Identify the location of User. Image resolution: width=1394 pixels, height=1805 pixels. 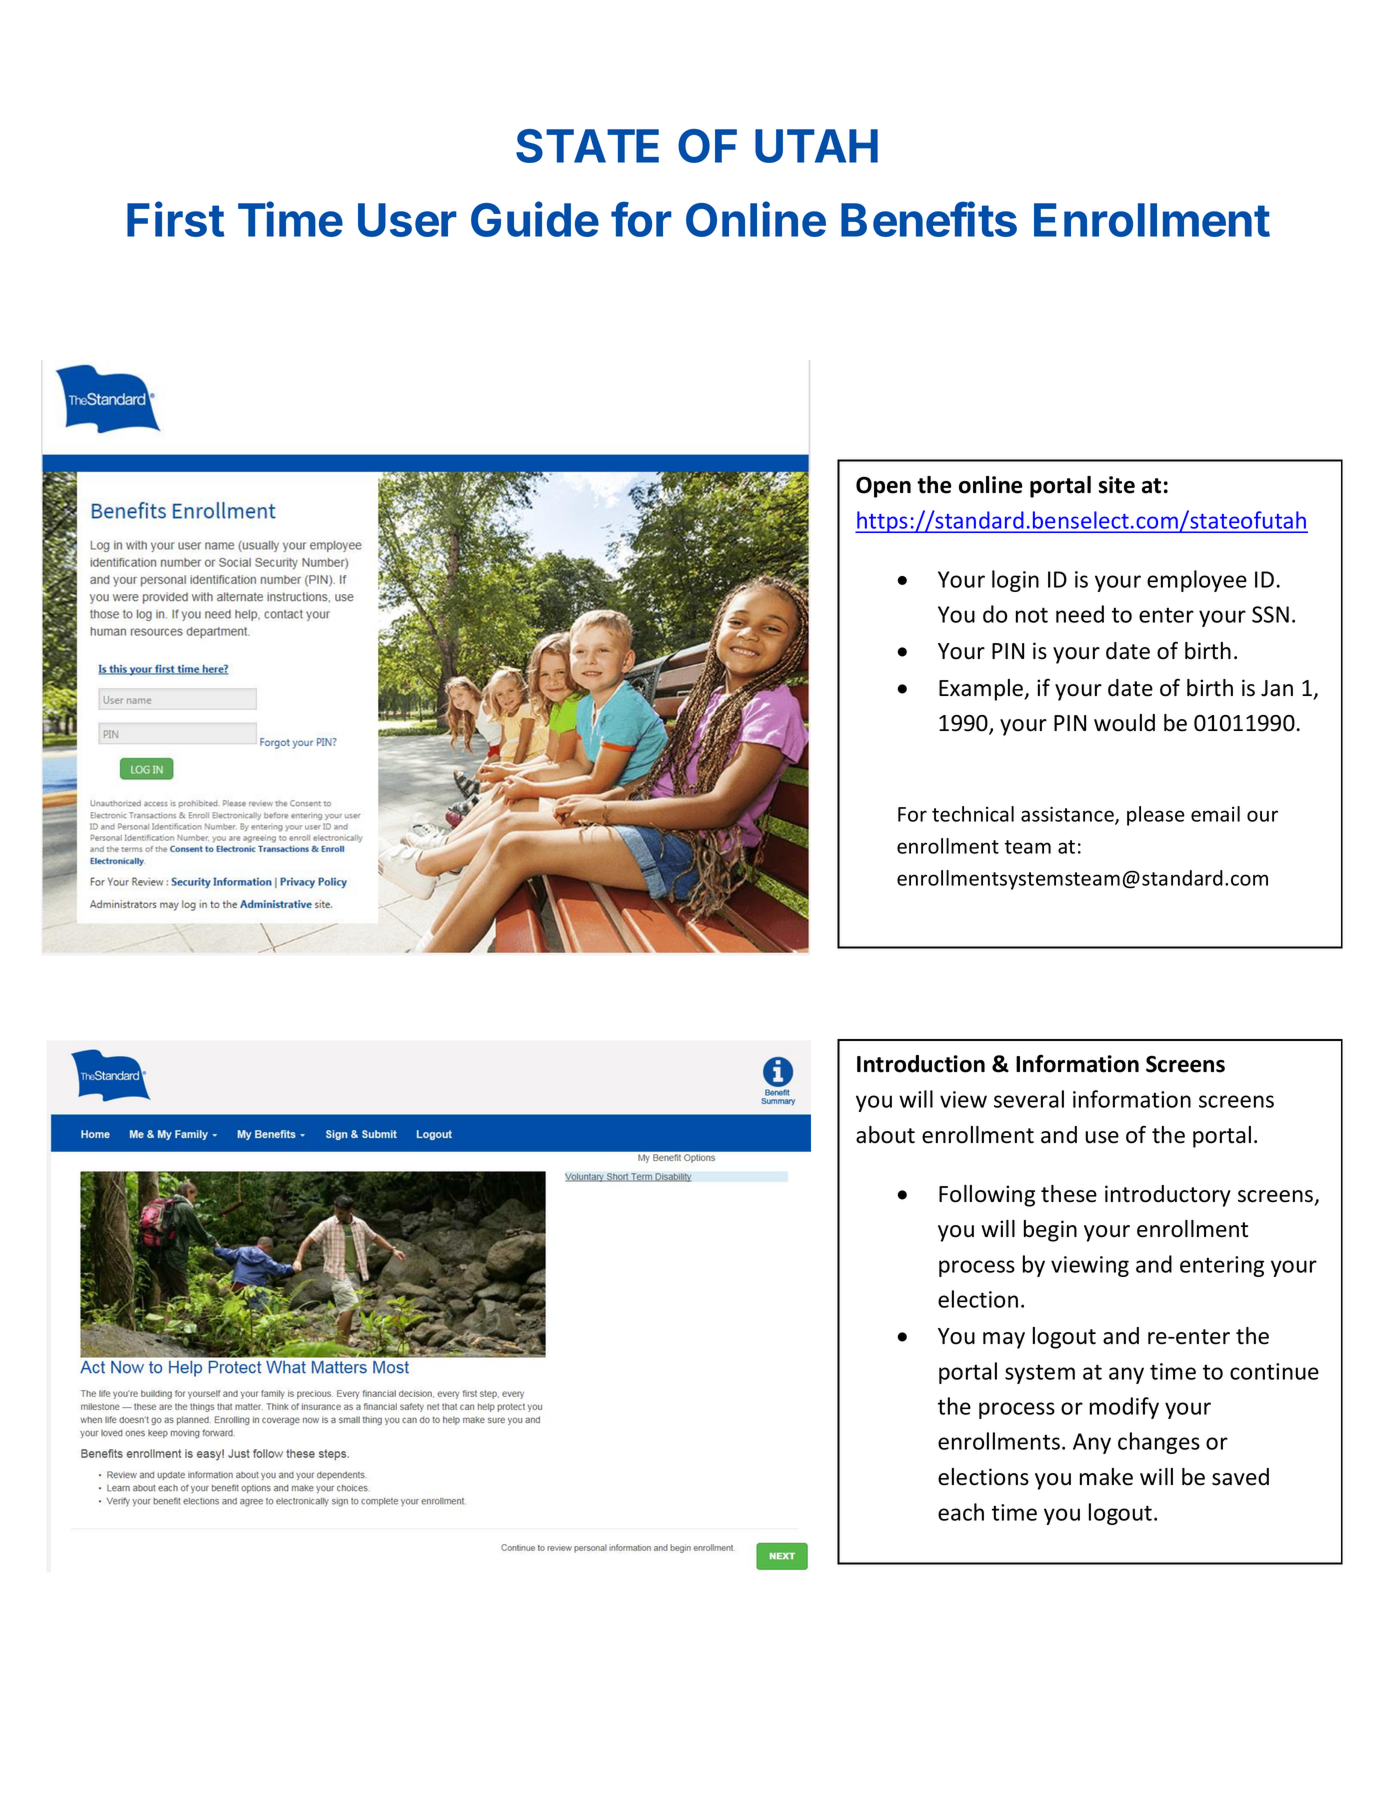
(407, 220).
